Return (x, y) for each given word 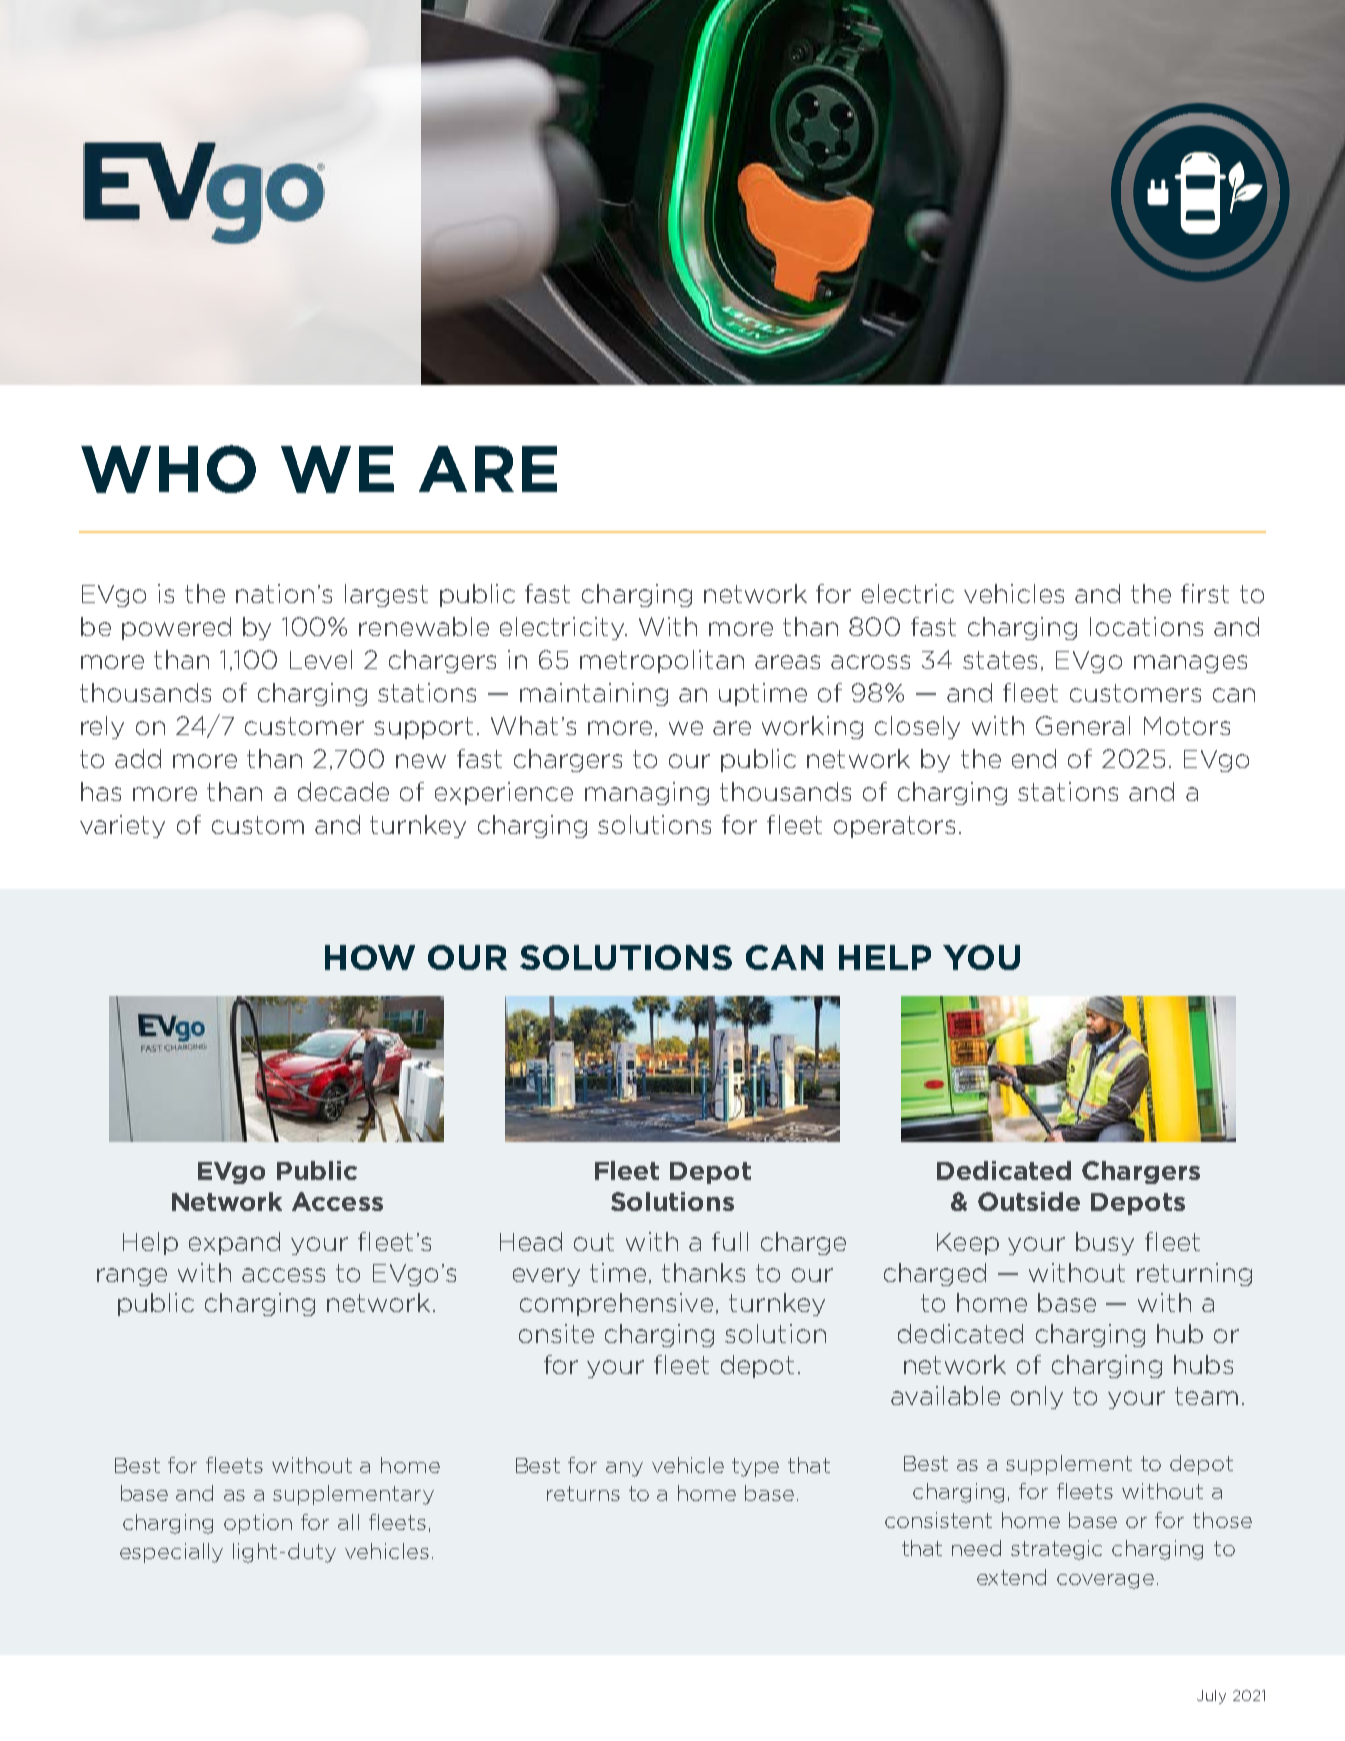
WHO (168, 469)
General (1083, 725)
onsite (556, 1333)
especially (171, 1553)
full (730, 1241)
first (1205, 593)
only (1037, 1397)
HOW (370, 957)
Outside (1029, 1201)
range (132, 1277)
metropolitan (662, 661)
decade (343, 791)
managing (647, 793)
